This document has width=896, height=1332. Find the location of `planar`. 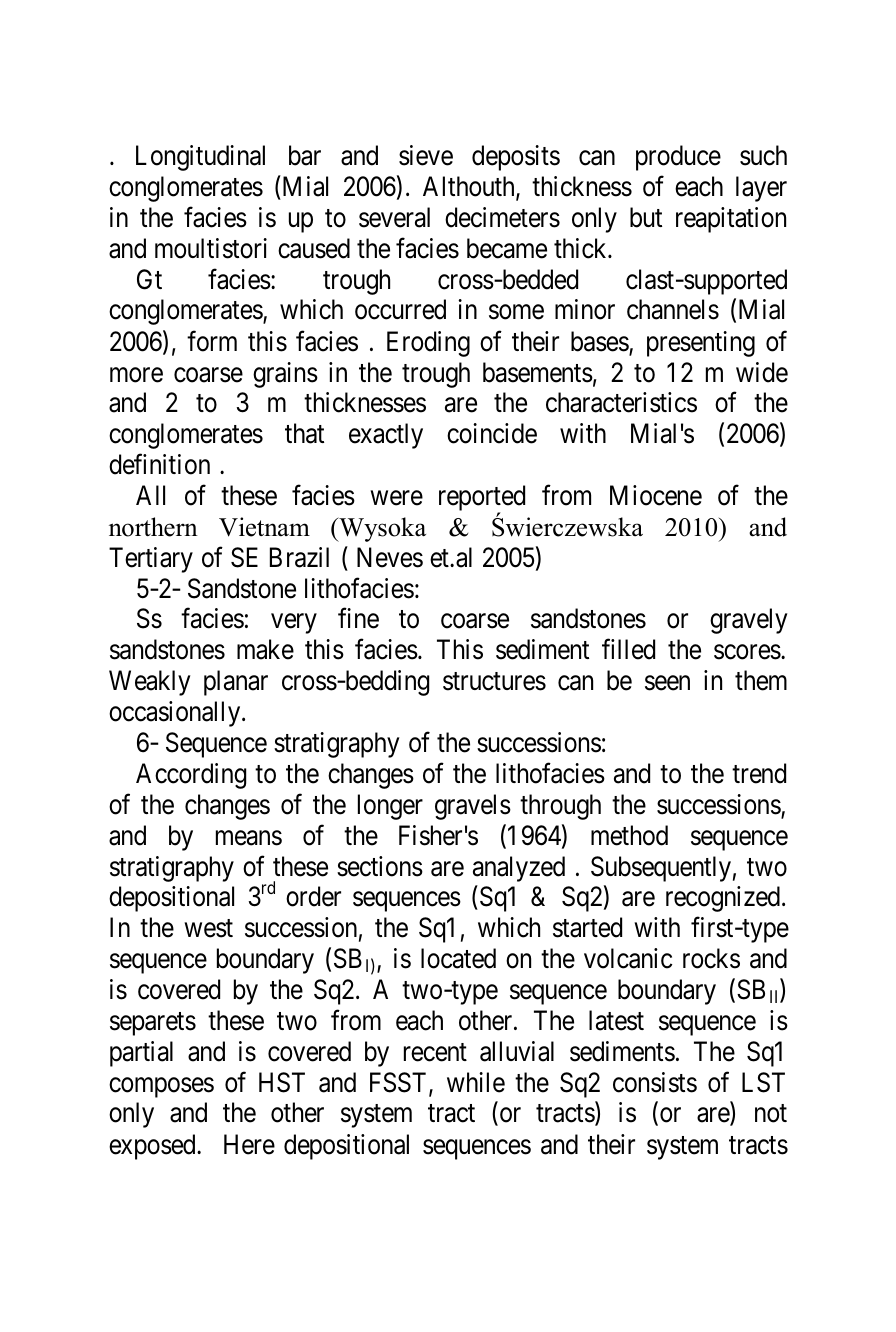

planar is located at coordinates (236, 683).
